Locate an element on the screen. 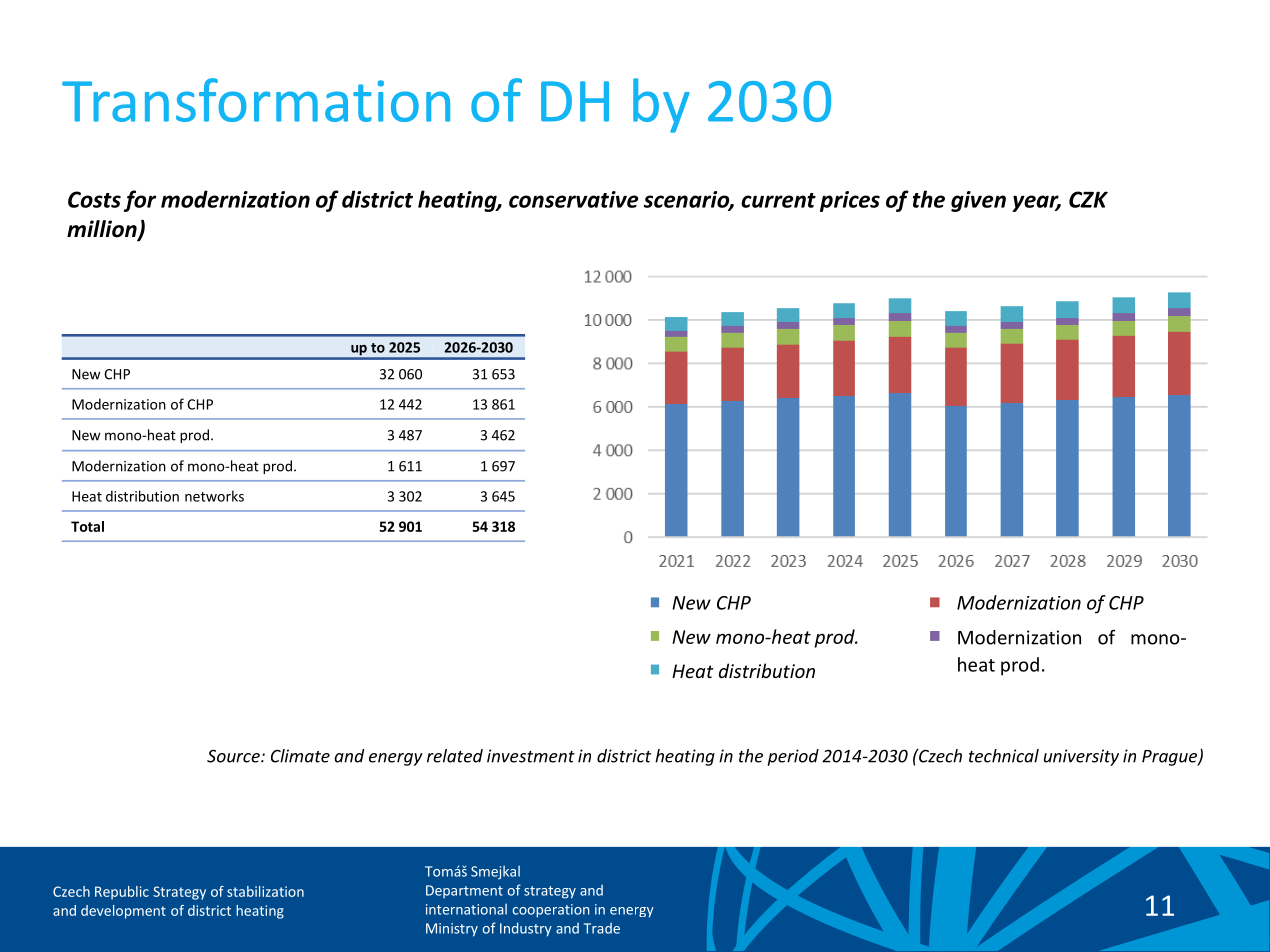 The width and height of the screenshot is (1270, 952). given is located at coordinates (978, 201).
